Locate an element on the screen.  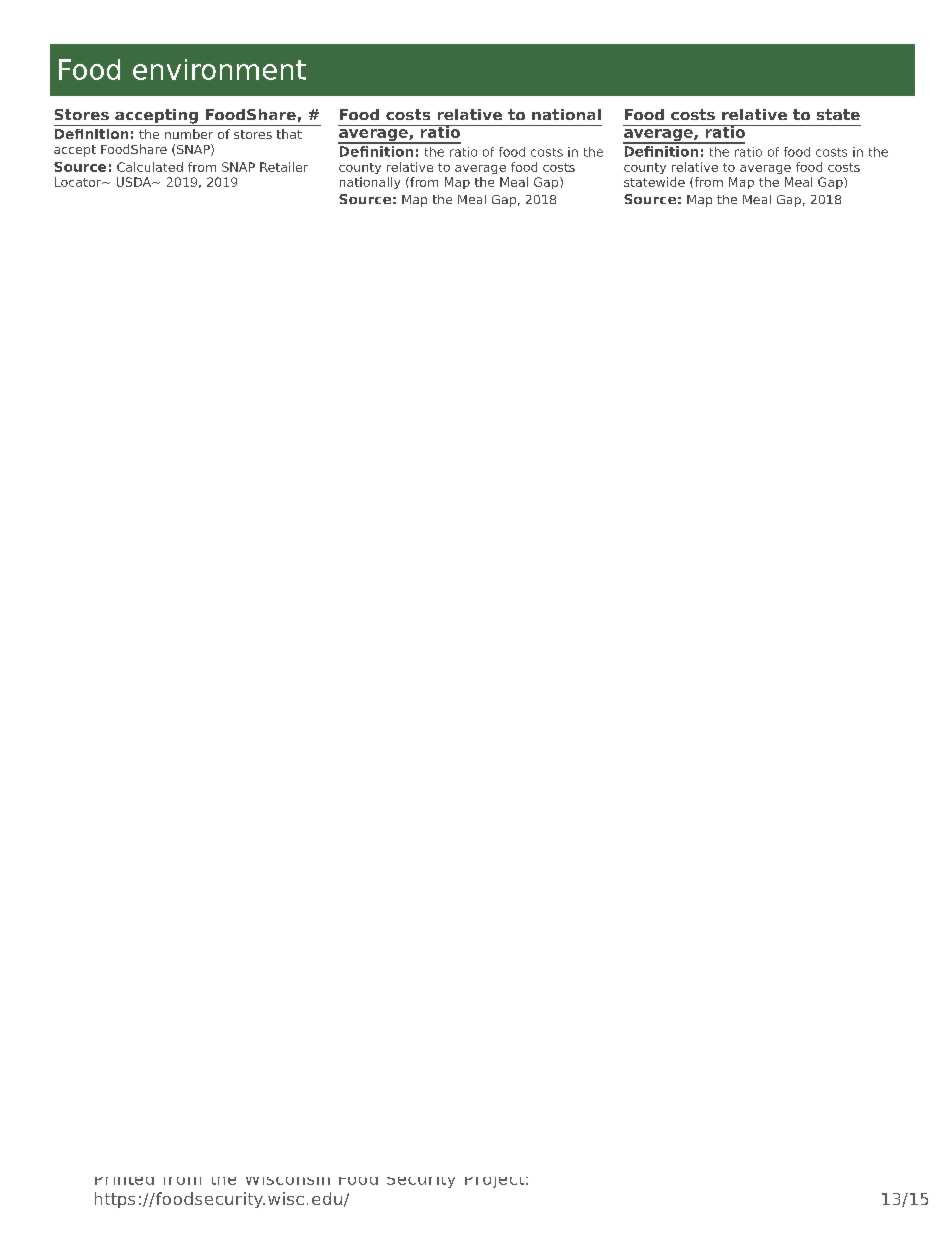
Locator is located at coordinates (79, 182).
